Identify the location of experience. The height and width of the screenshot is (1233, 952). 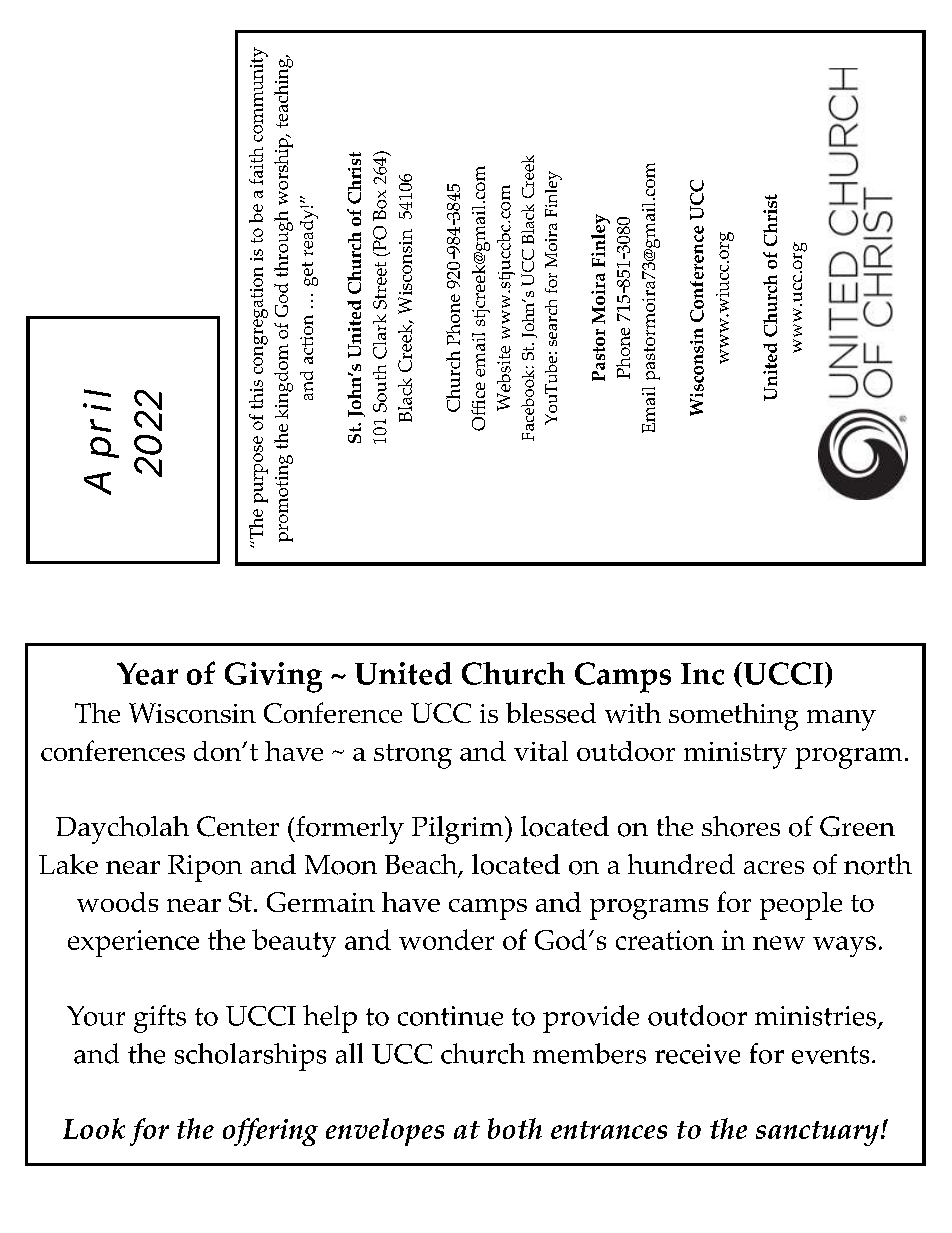
(133, 943).
